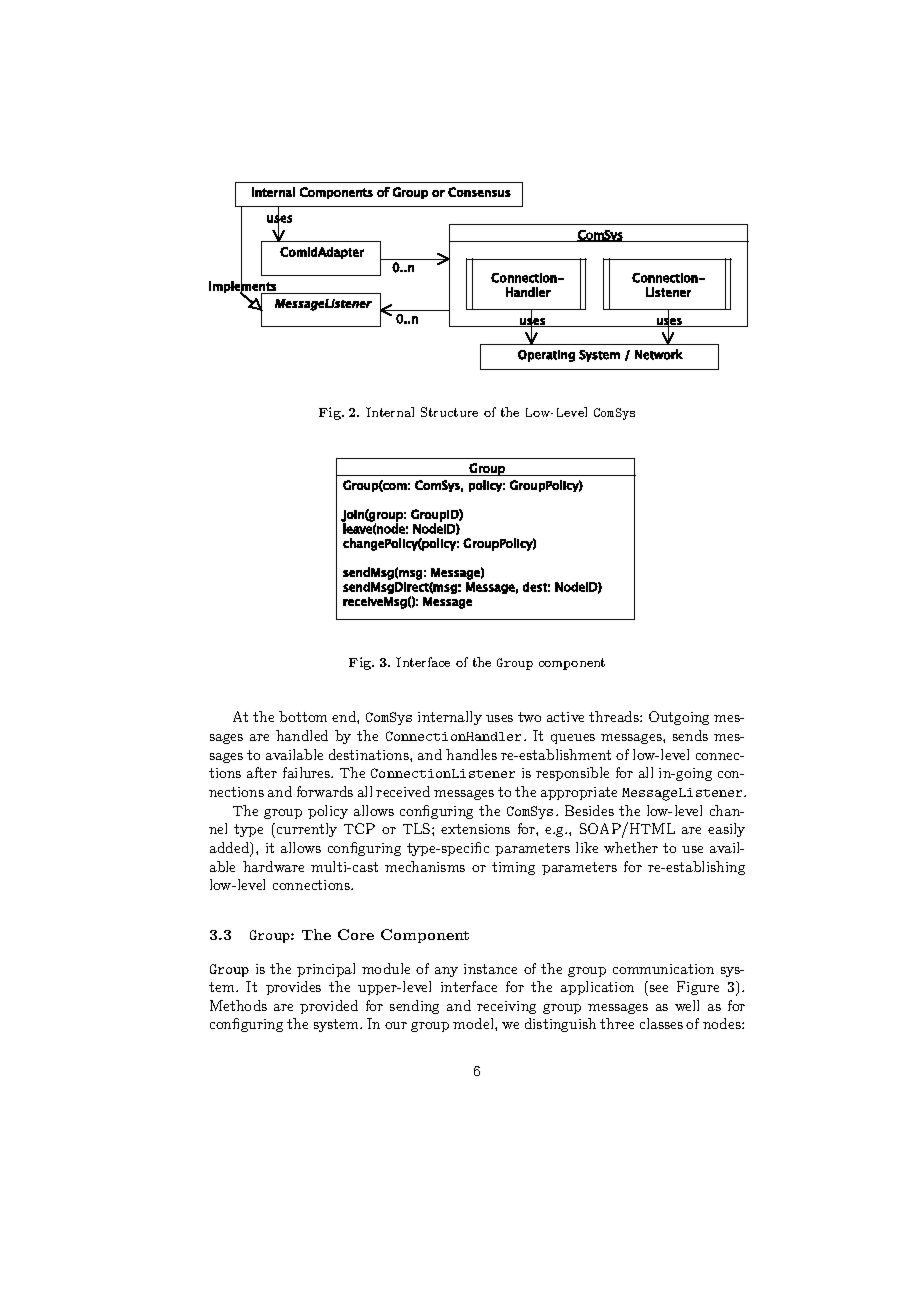 This page has height=1308, width=924. Describe the element at coordinates (293, 988) in the page. I see `provides` at that location.
